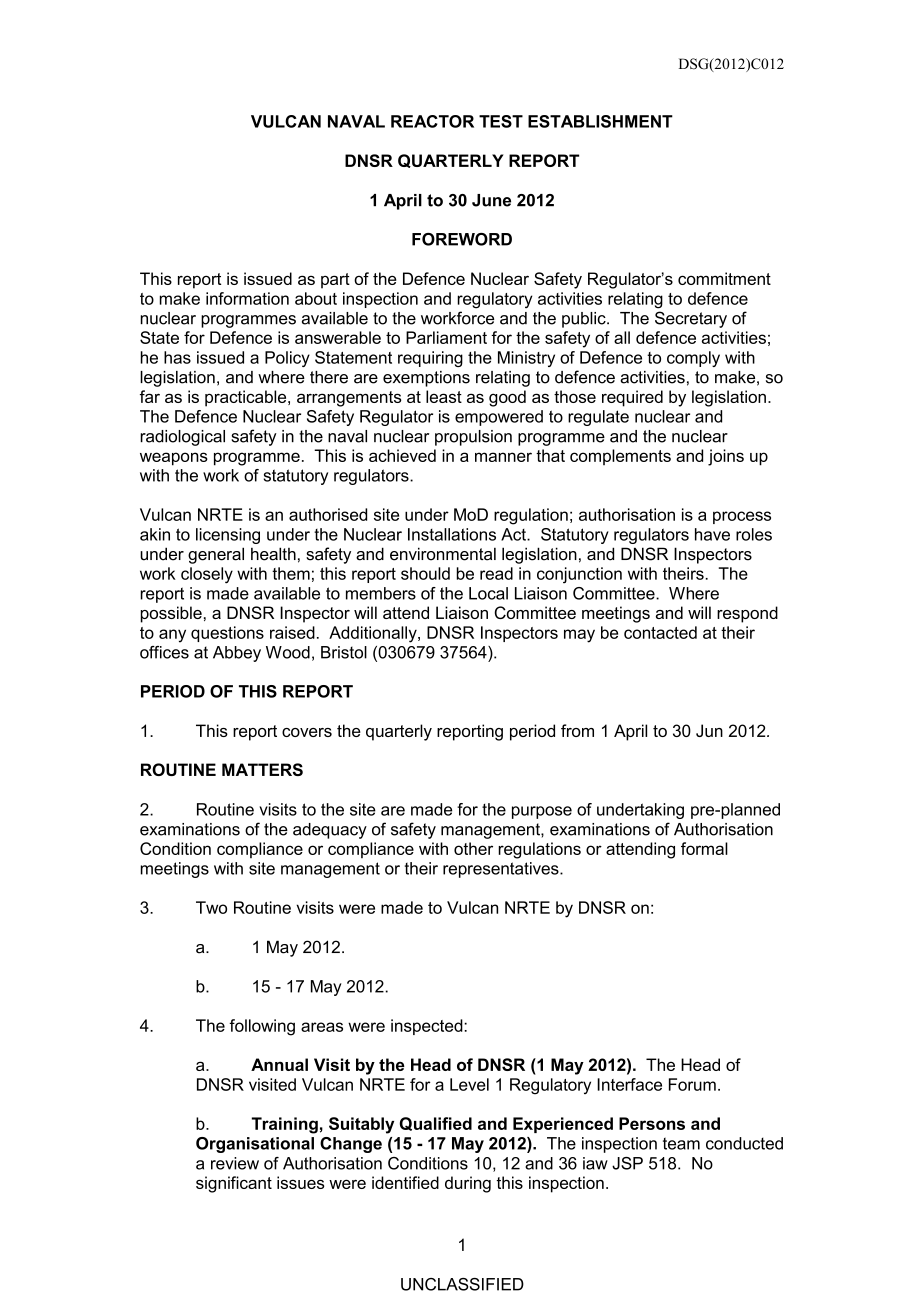  What do you see at coordinates (600, 121) in the image?
I see `ESTABLISHMENT` at bounding box center [600, 121].
